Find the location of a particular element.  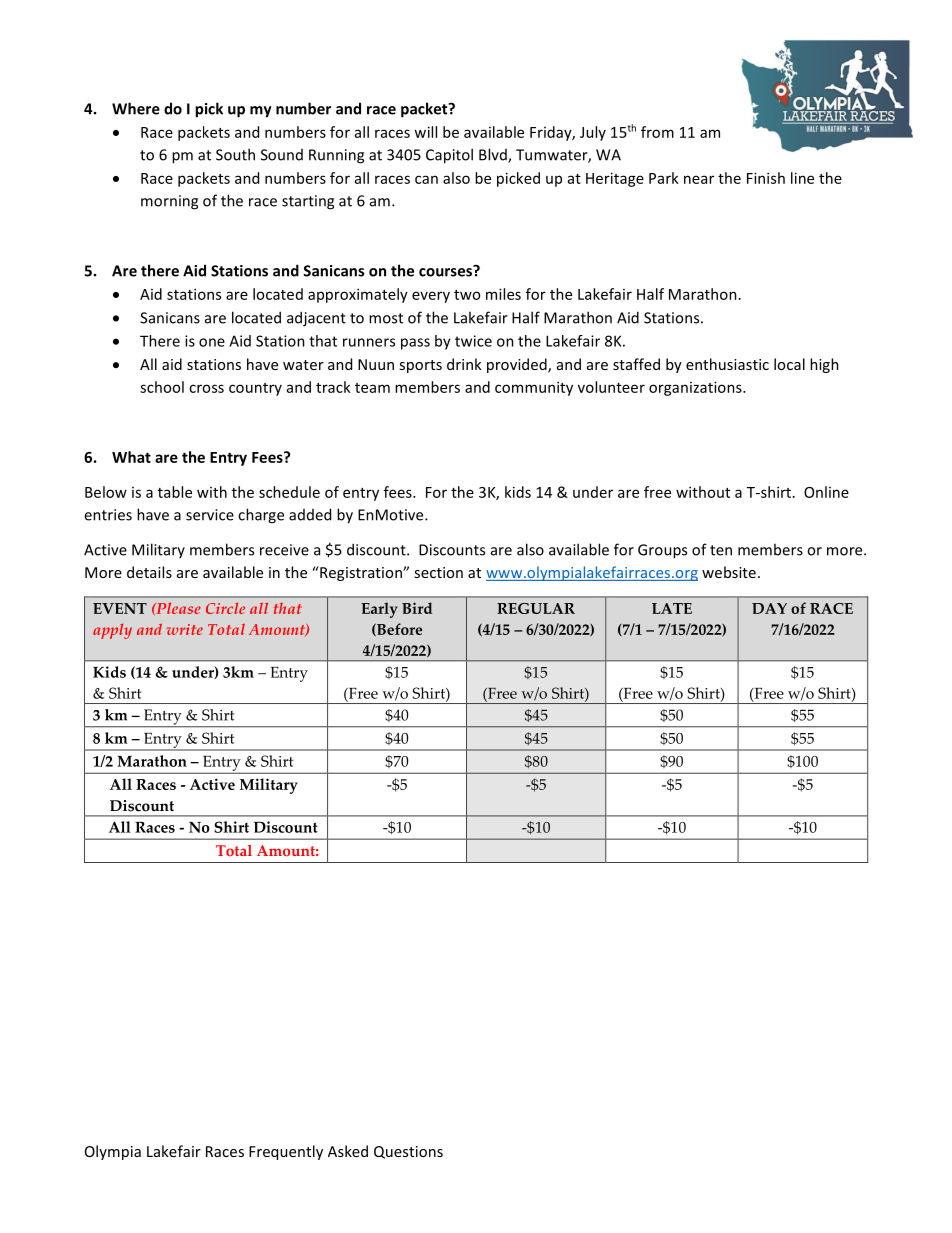

Questions is located at coordinates (408, 1152).
